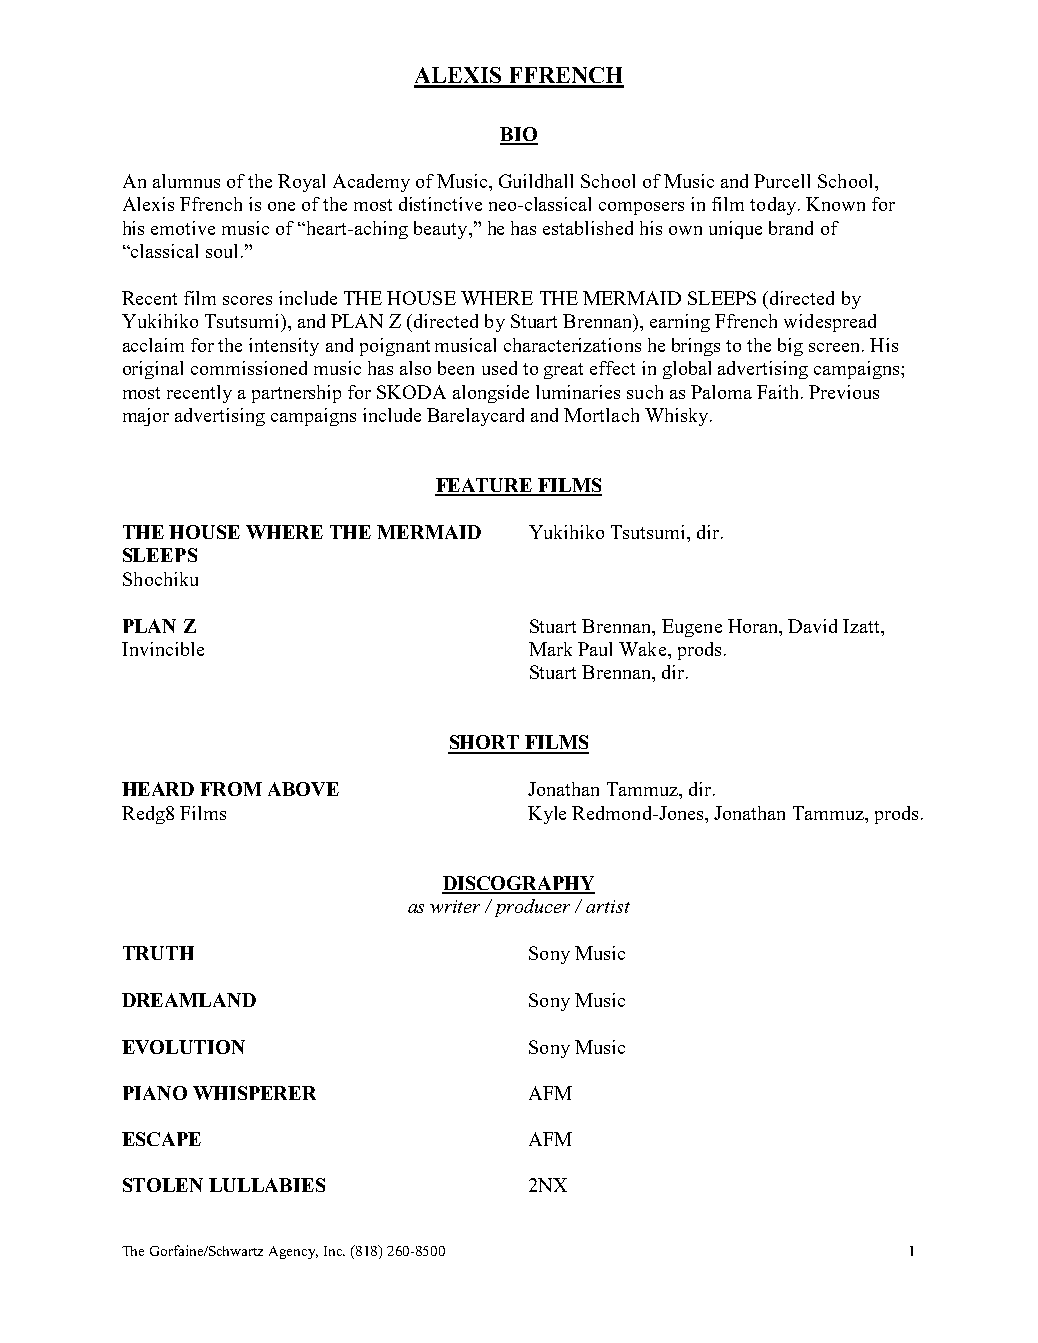 This screenshot has height=1343, width=1038. I want to click on WHISPERER, so click(254, 1093).
